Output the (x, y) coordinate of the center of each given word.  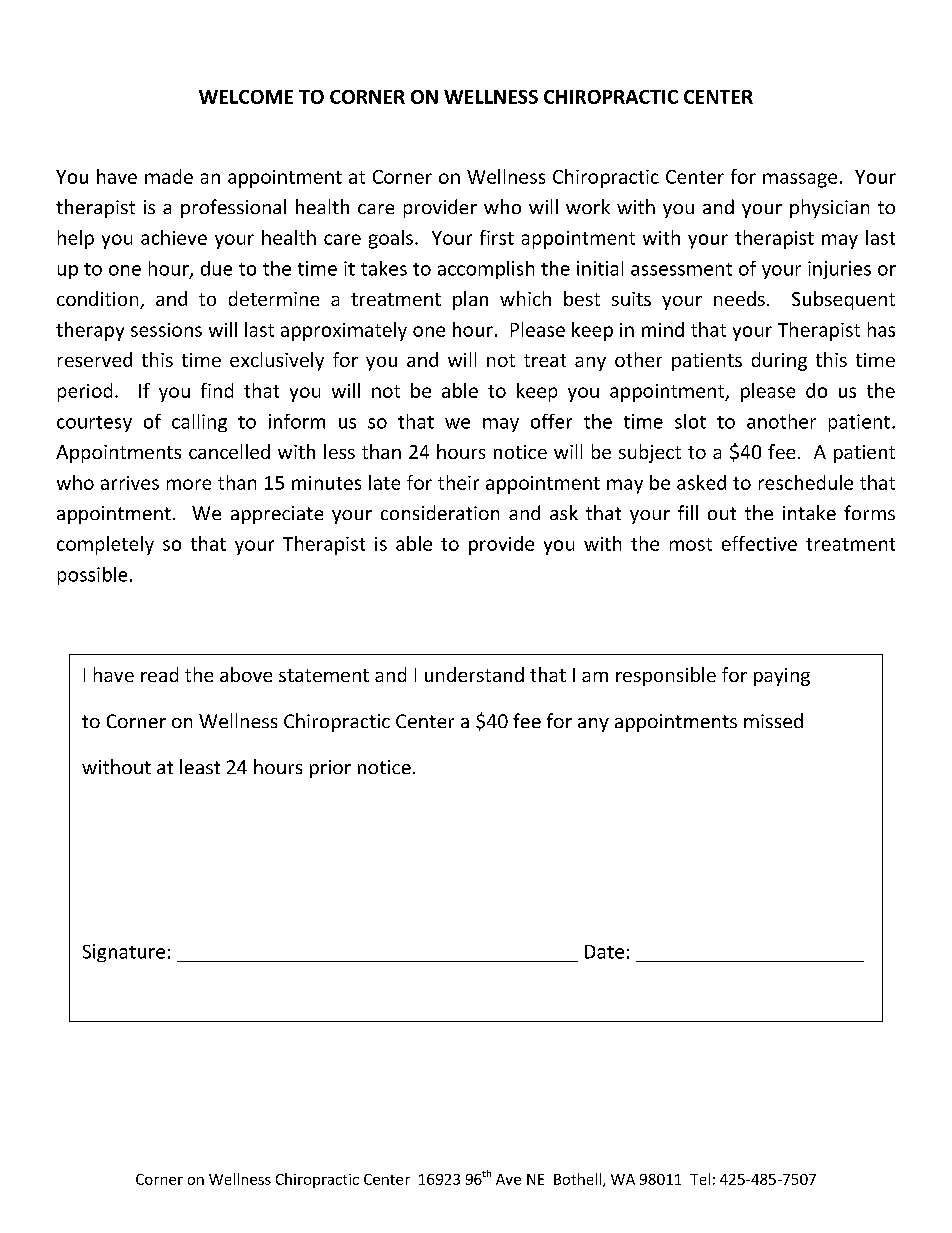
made (169, 176)
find (217, 390)
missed (773, 720)
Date (604, 952)
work (588, 206)
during (779, 361)
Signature (124, 953)
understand (474, 674)
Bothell (577, 1179)
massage (800, 180)
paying (782, 677)
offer (551, 421)
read (159, 674)
